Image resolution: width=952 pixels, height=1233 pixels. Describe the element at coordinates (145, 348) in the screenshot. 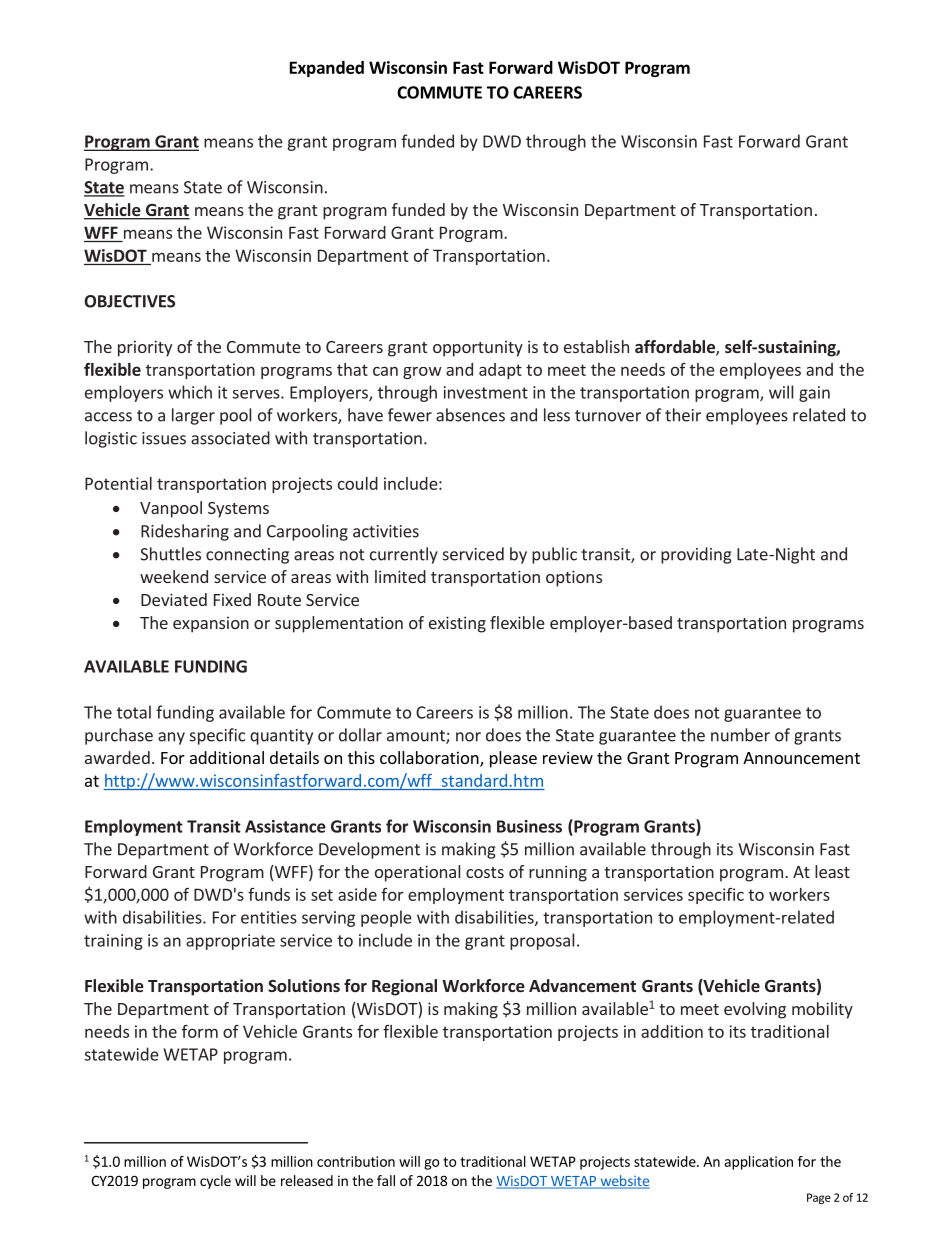

I see `priority` at that location.
